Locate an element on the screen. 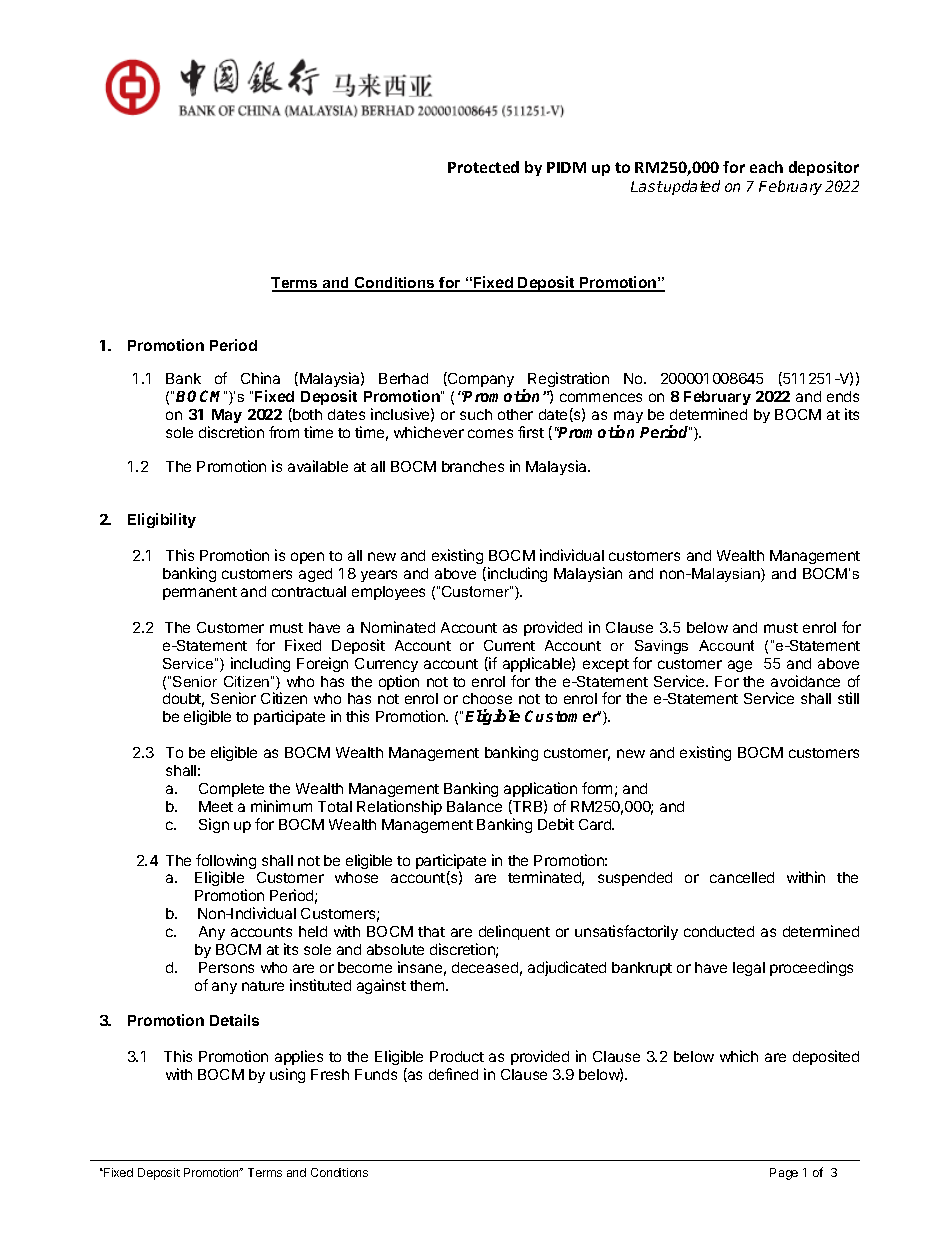 Image resolution: width=952 pixels, height=1233 pixels. each is located at coordinates (766, 167).
